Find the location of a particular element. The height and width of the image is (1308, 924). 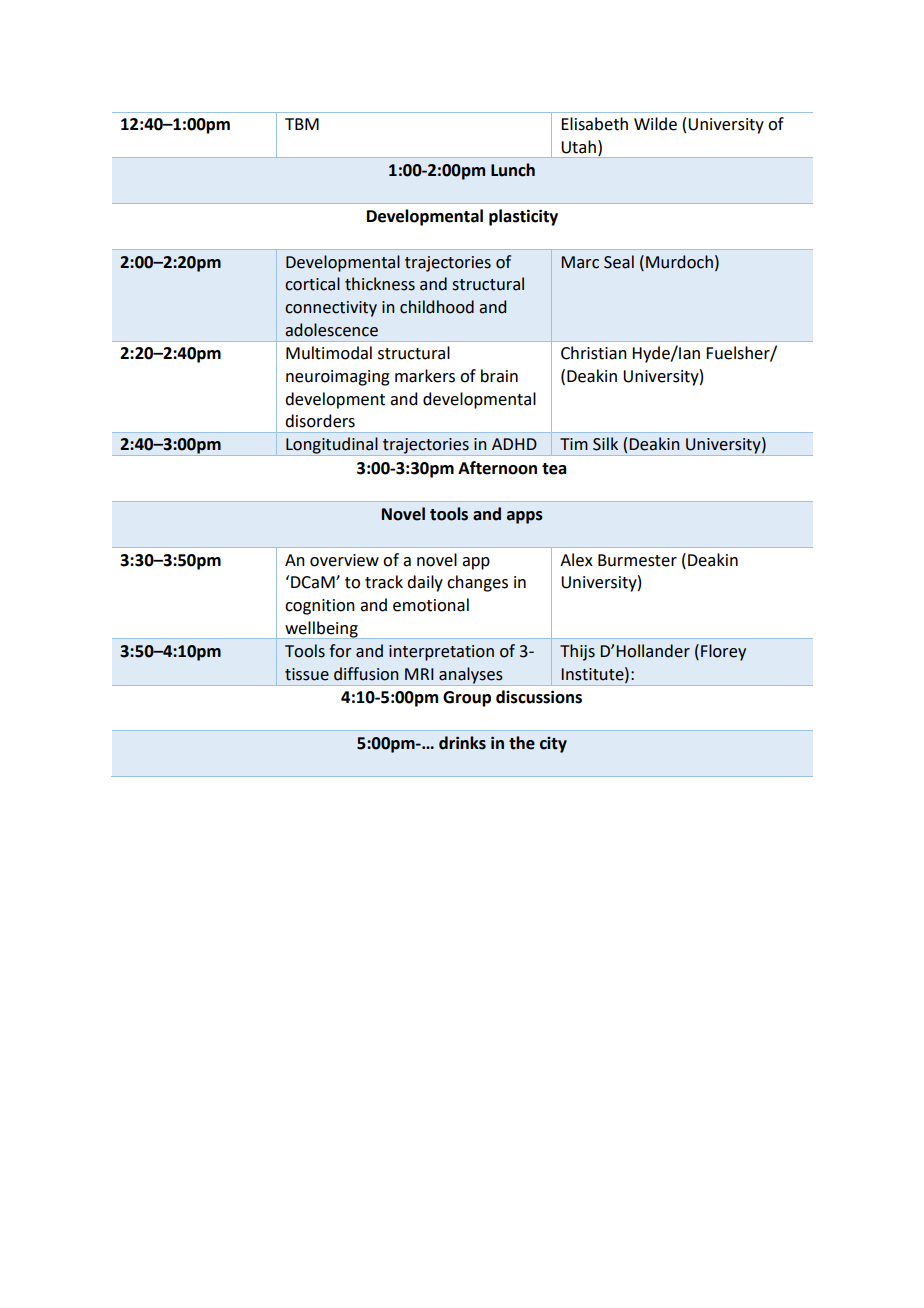

Lunch is located at coordinates (513, 170).
